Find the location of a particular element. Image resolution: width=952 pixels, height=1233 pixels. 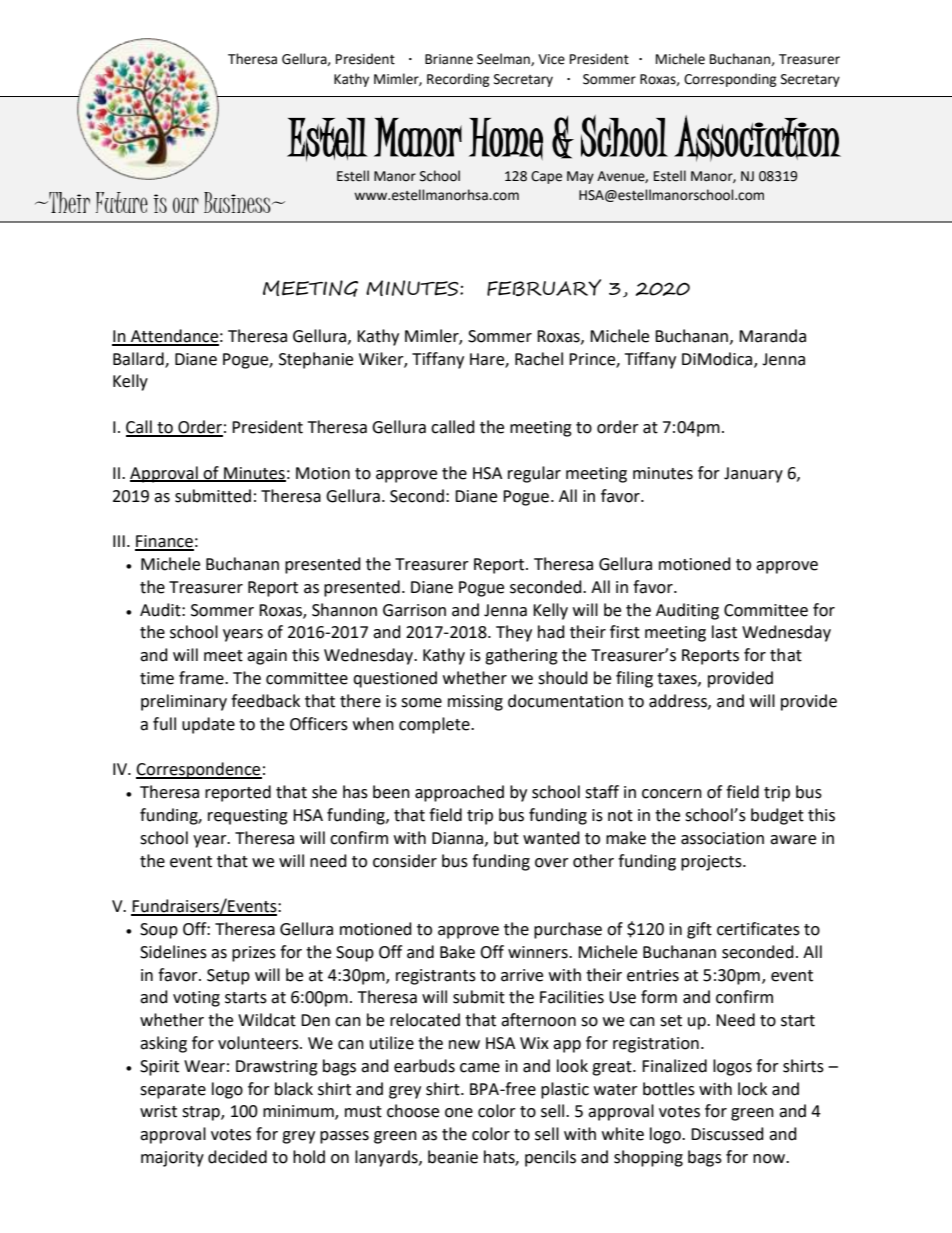

Corresponding is located at coordinates (730, 80).
